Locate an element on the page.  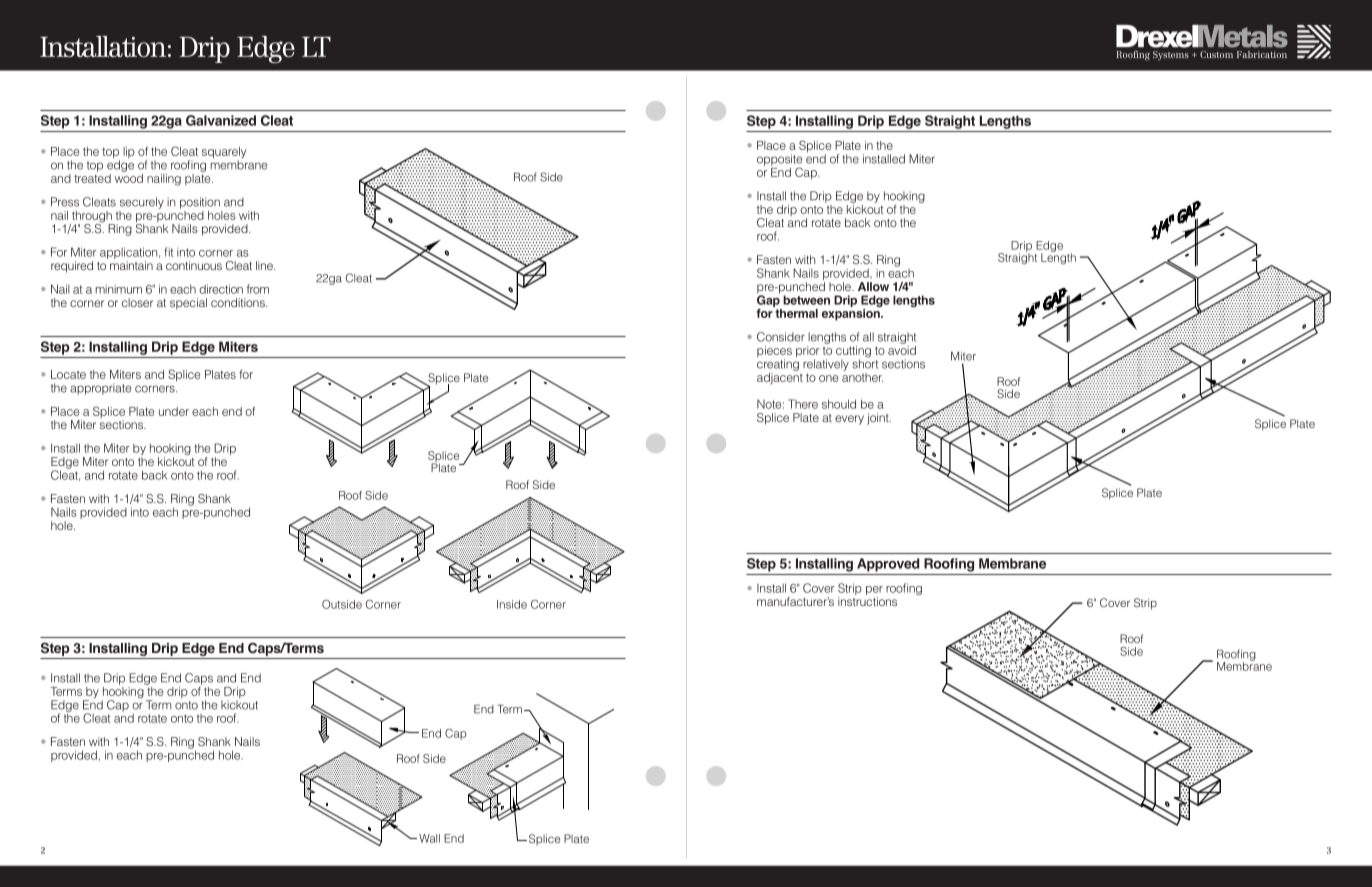
opposite is located at coordinates (779, 161).
